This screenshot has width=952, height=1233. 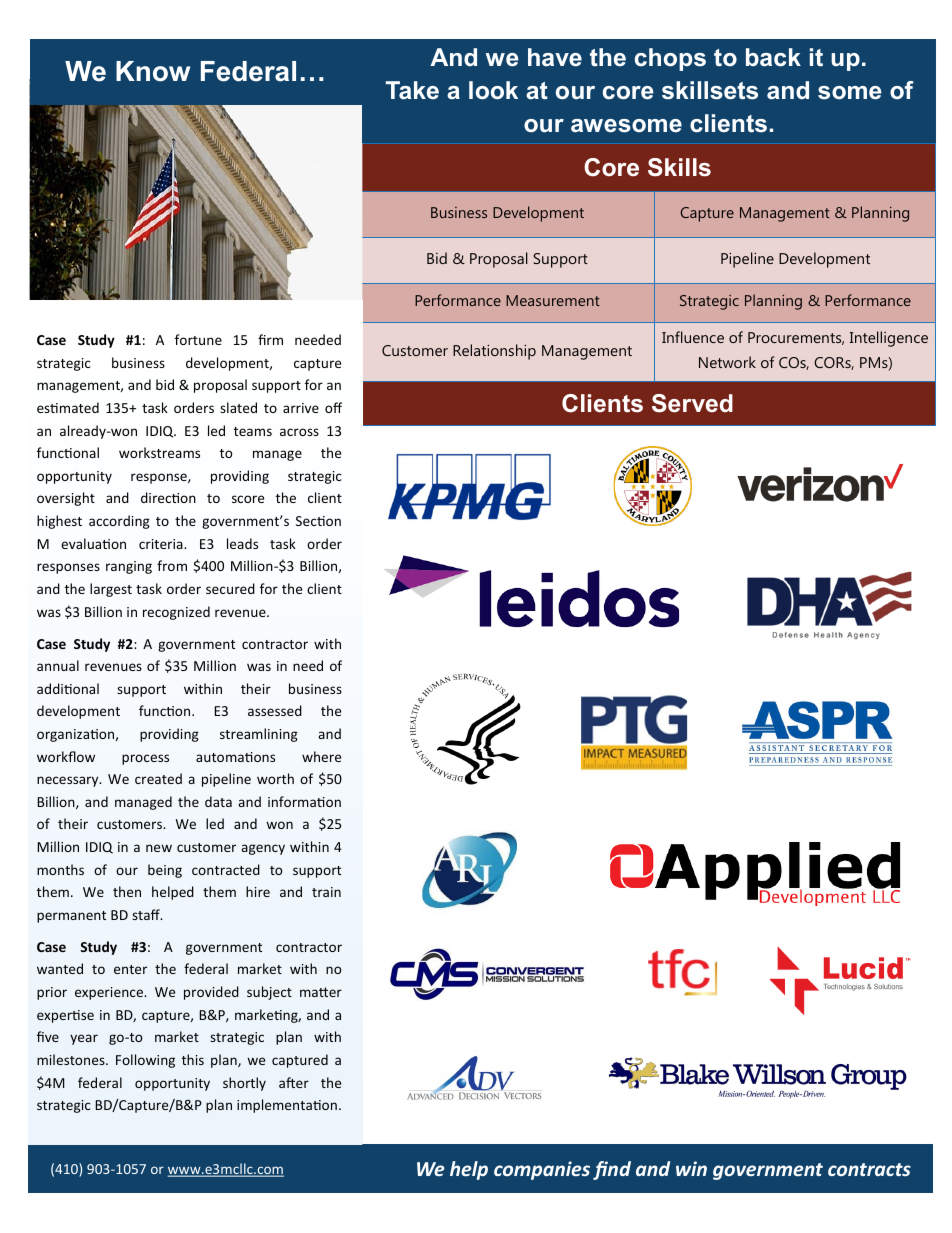 I want to click on created, so click(x=158, y=778).
